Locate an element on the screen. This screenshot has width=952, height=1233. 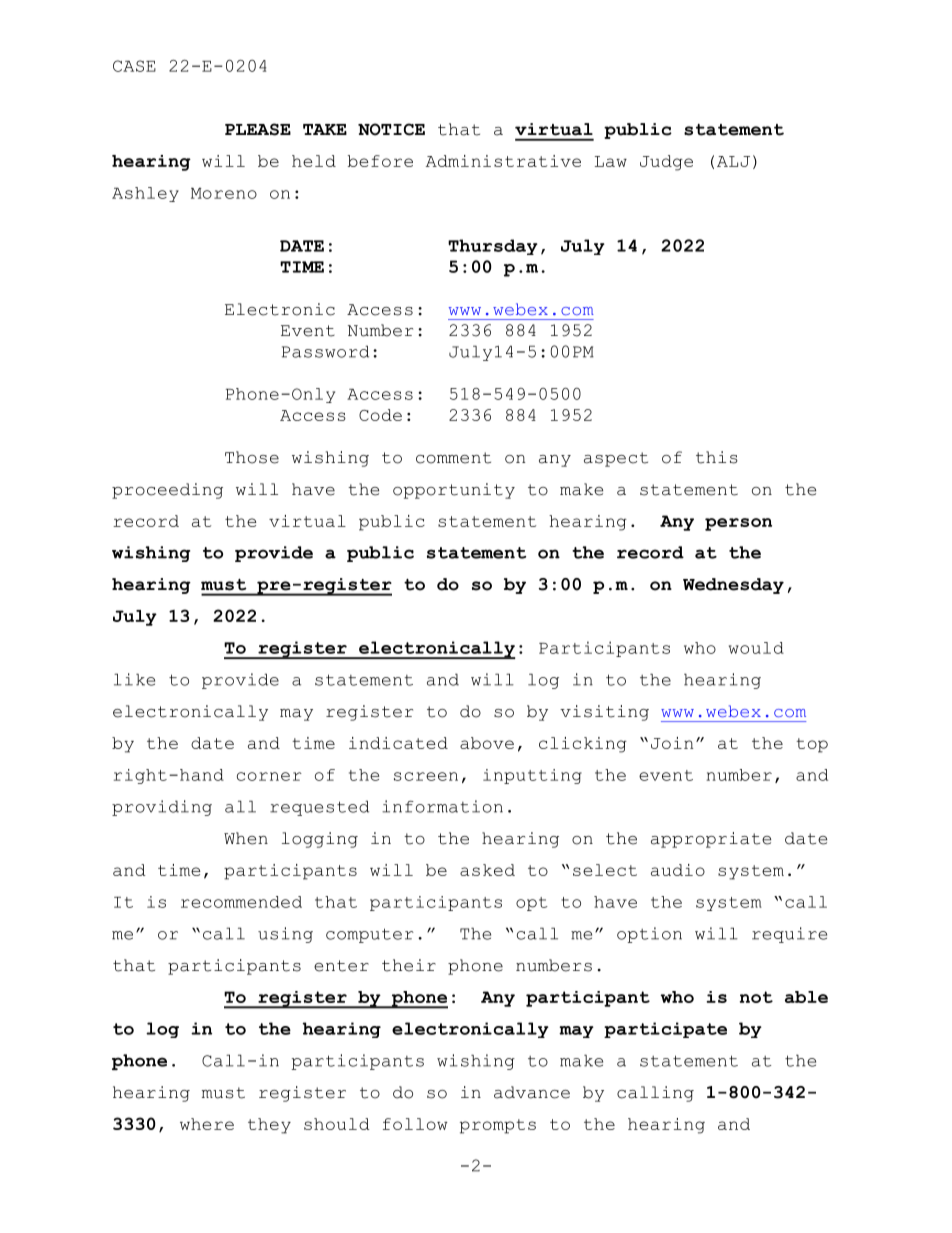
prompts is located at coordinates (498, 1126).
